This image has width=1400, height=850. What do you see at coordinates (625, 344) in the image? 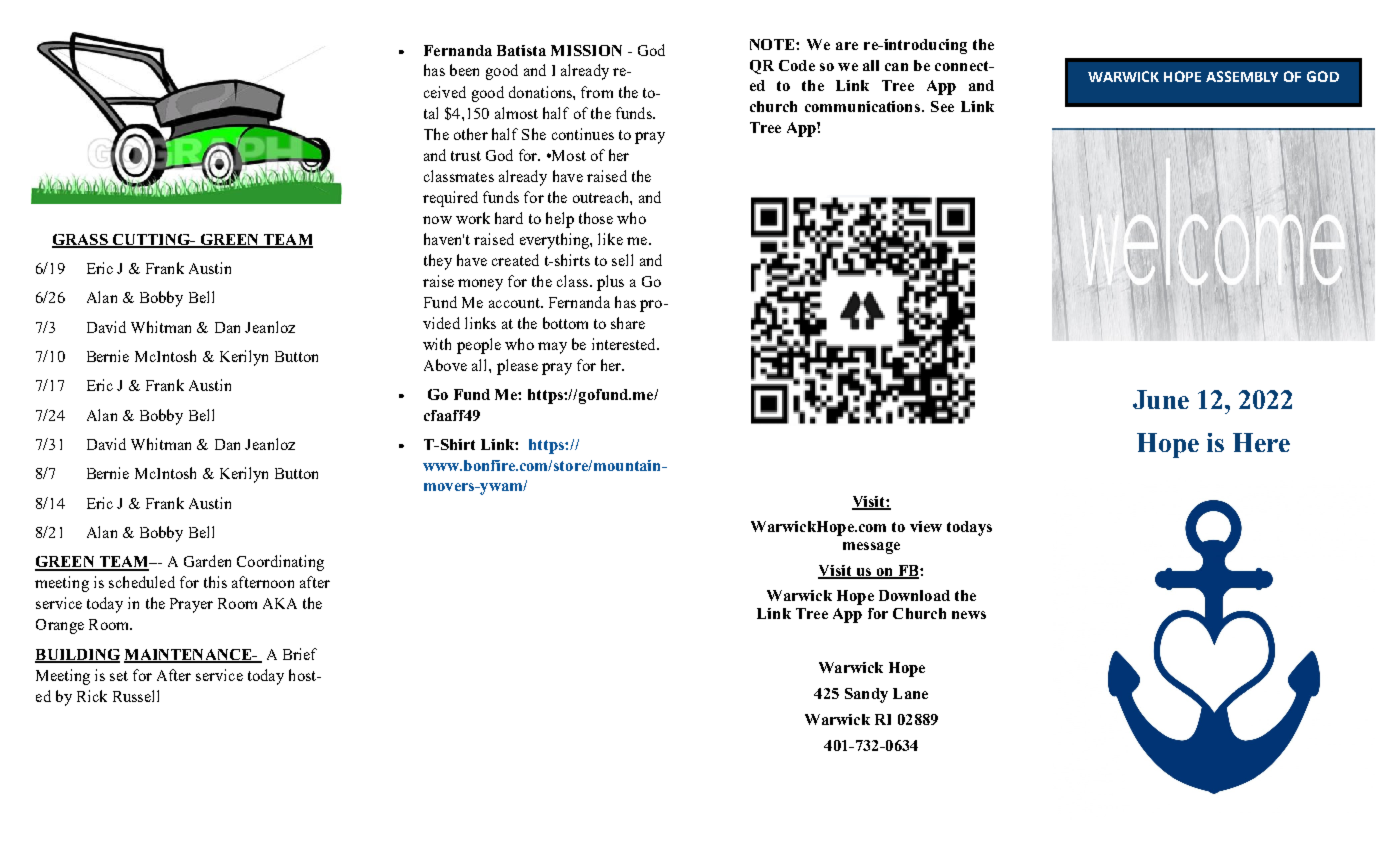
I see `interested` at bounding box center [625, 344].
